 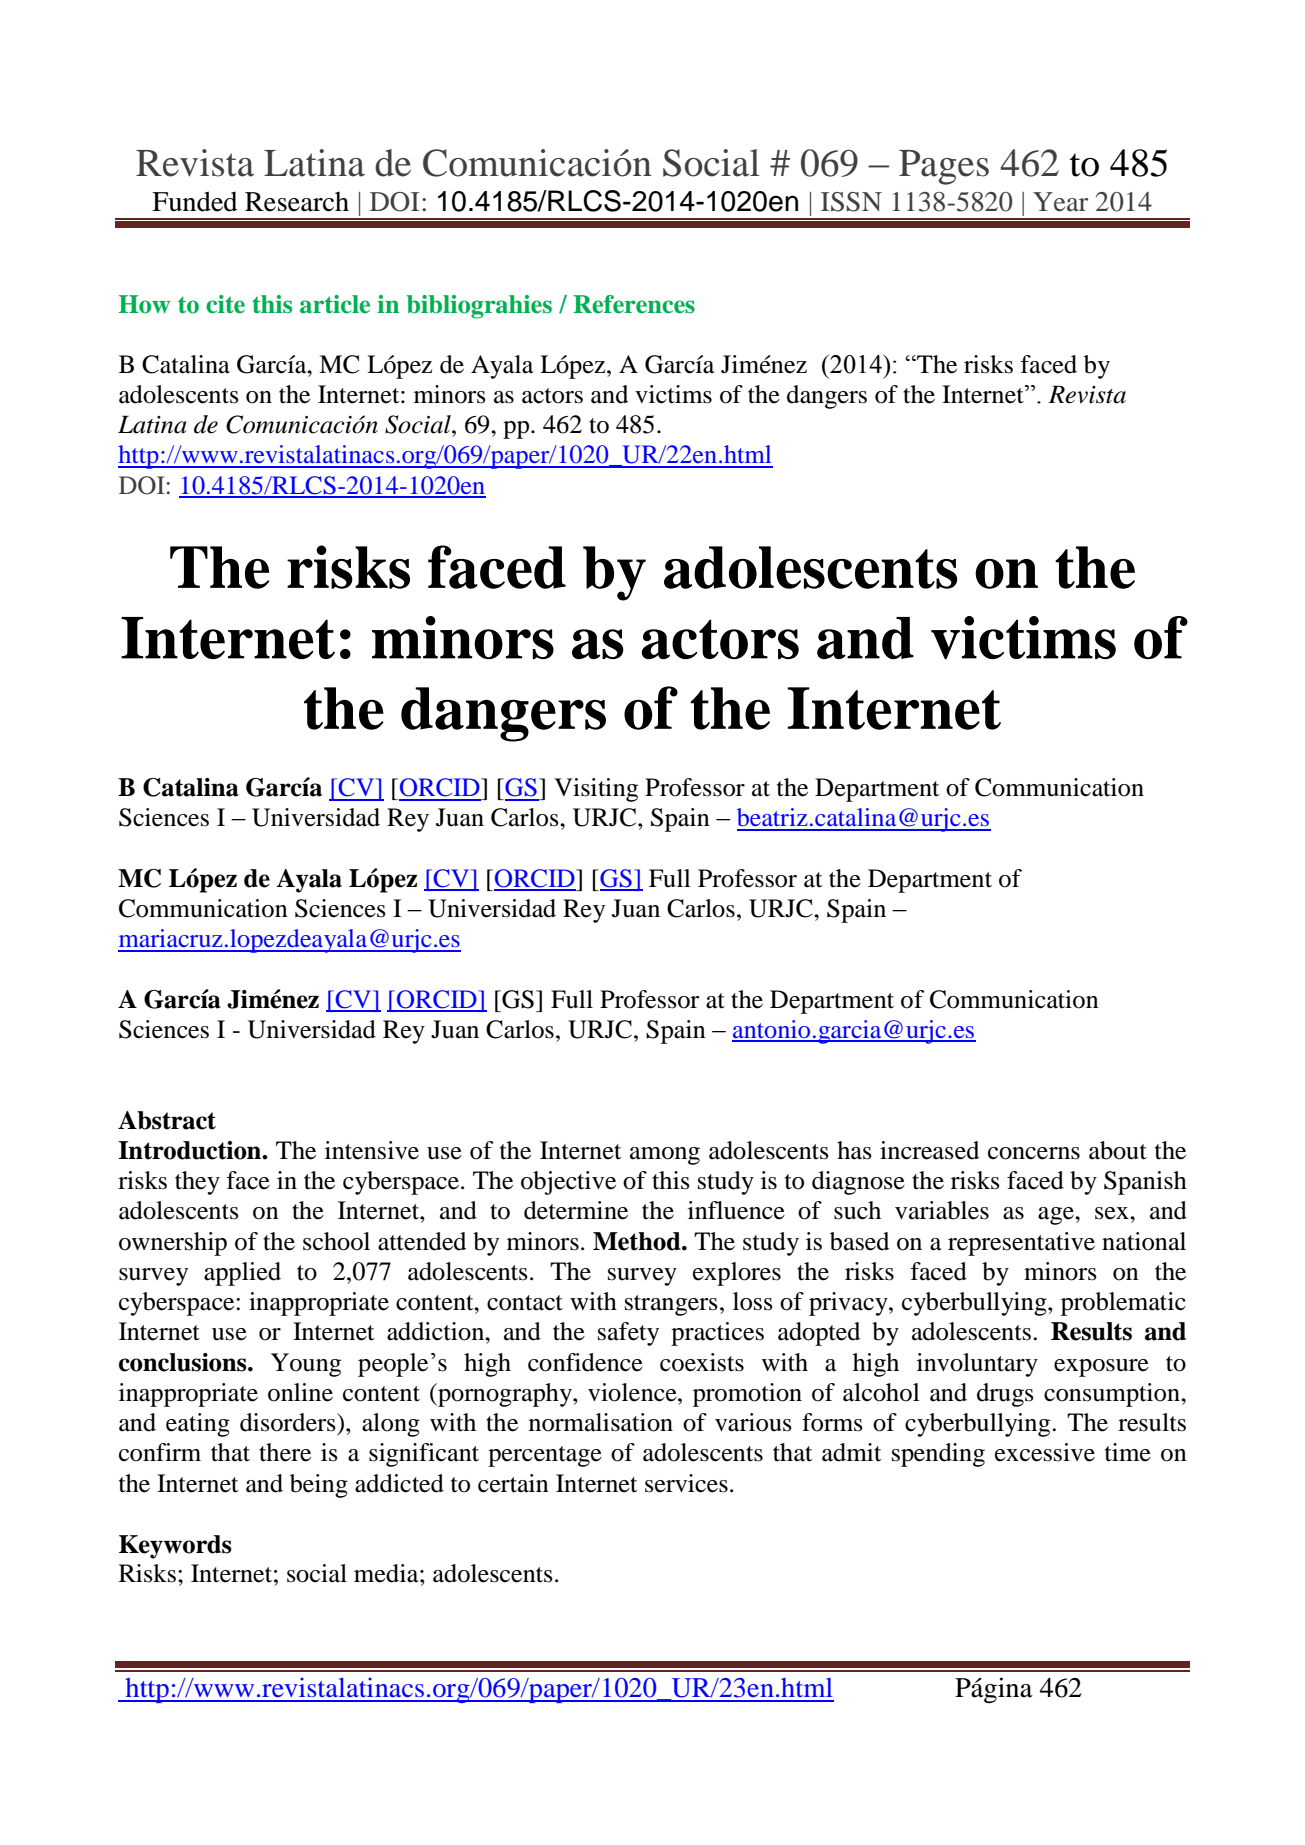 I want to click on ISSN, so click(x=851, y=202).
